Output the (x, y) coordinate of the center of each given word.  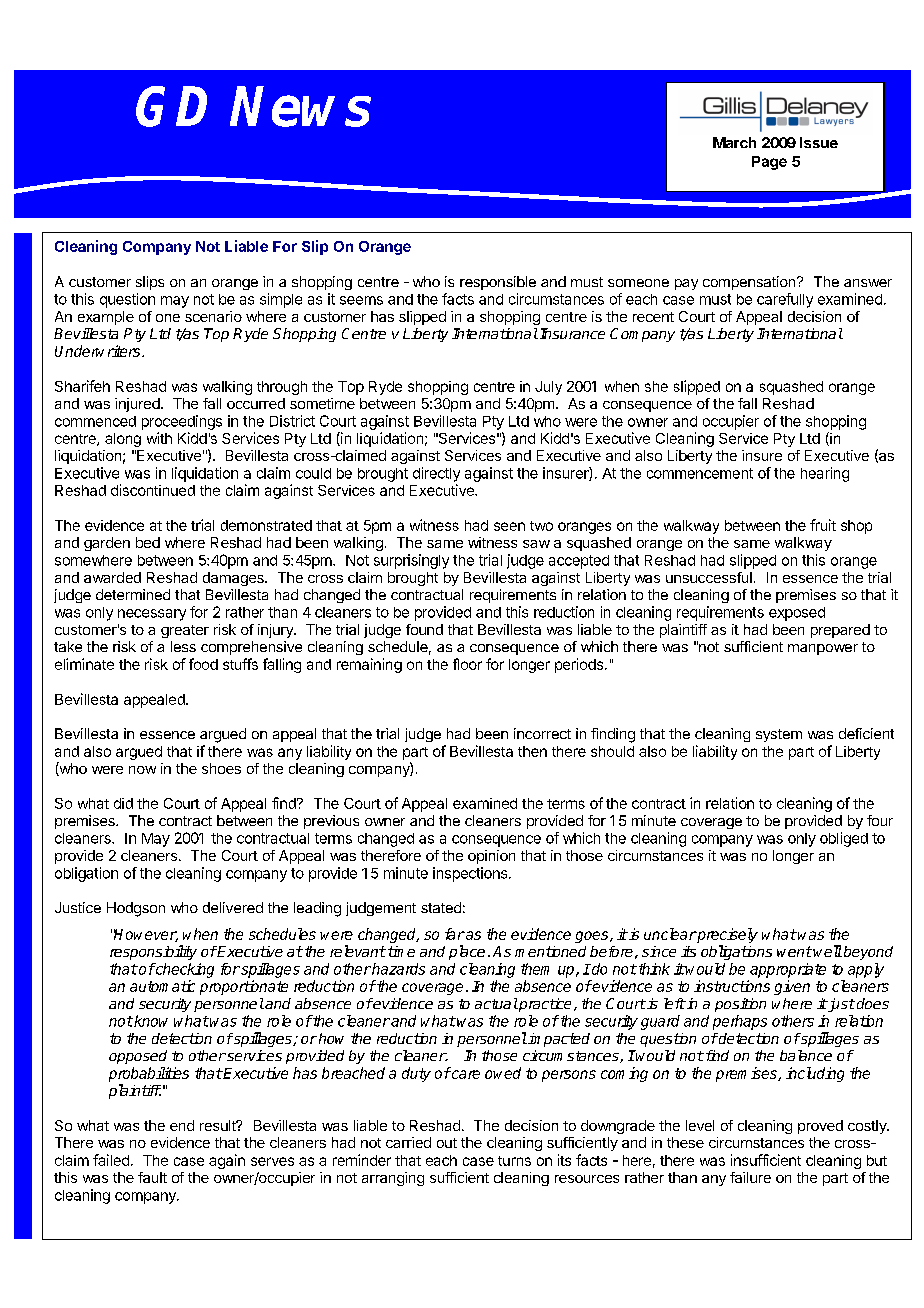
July (548, 388)
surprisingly (411, 561)
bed (148, 542)
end (182, 1125)
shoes (221, 768)
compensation (749, 283)
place (467, 952)
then (532, 751)
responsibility (153, 952)
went (794, 951)
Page (769, 163)
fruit (823, 525)
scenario (213, 316)
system (779, 735)
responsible (498, 283)
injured (137, 405)
